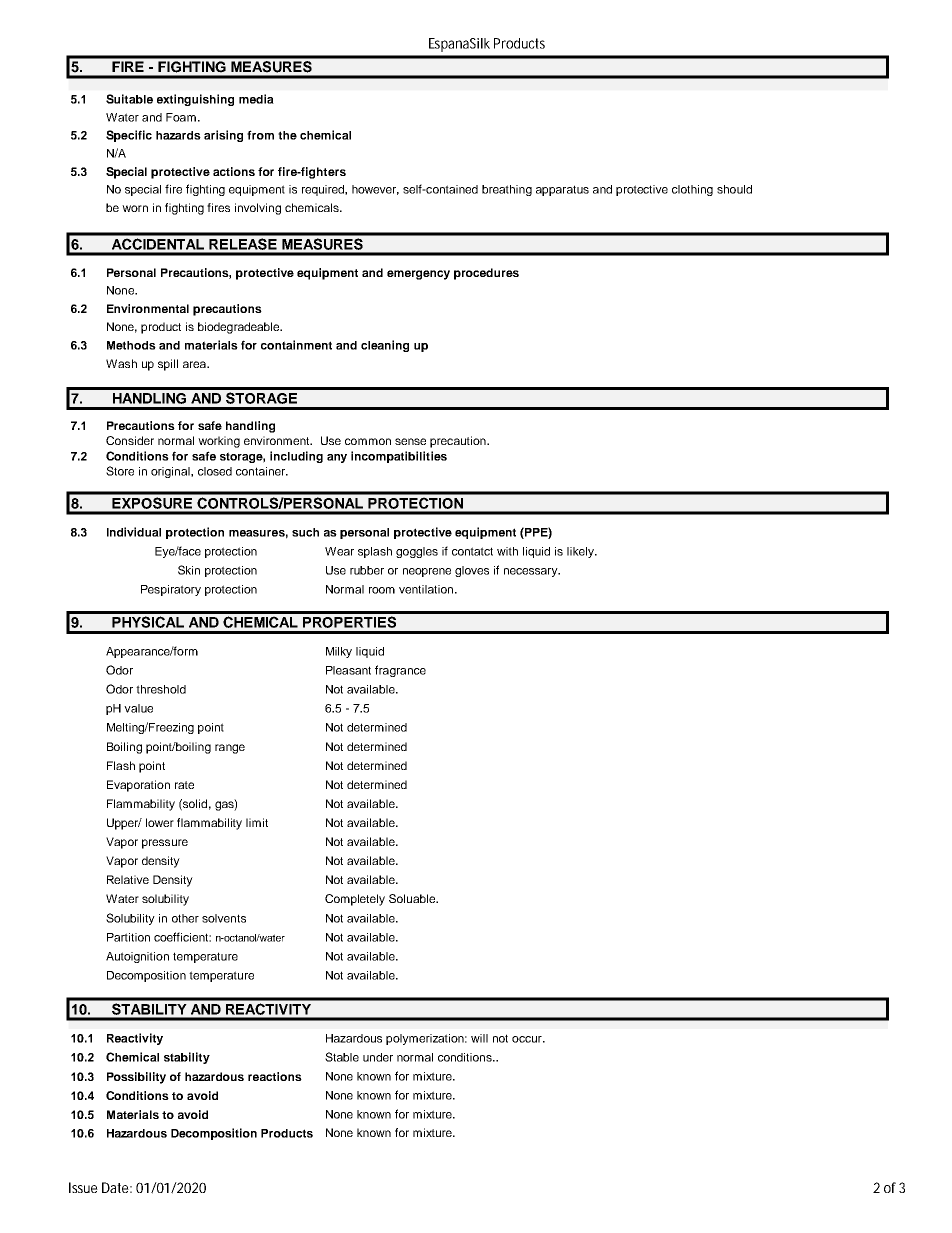 This image has width=952, height=1233. What do you see at coordinates (131, 345) in the image?
I see `Methods` at bounding box center [131, 345].
